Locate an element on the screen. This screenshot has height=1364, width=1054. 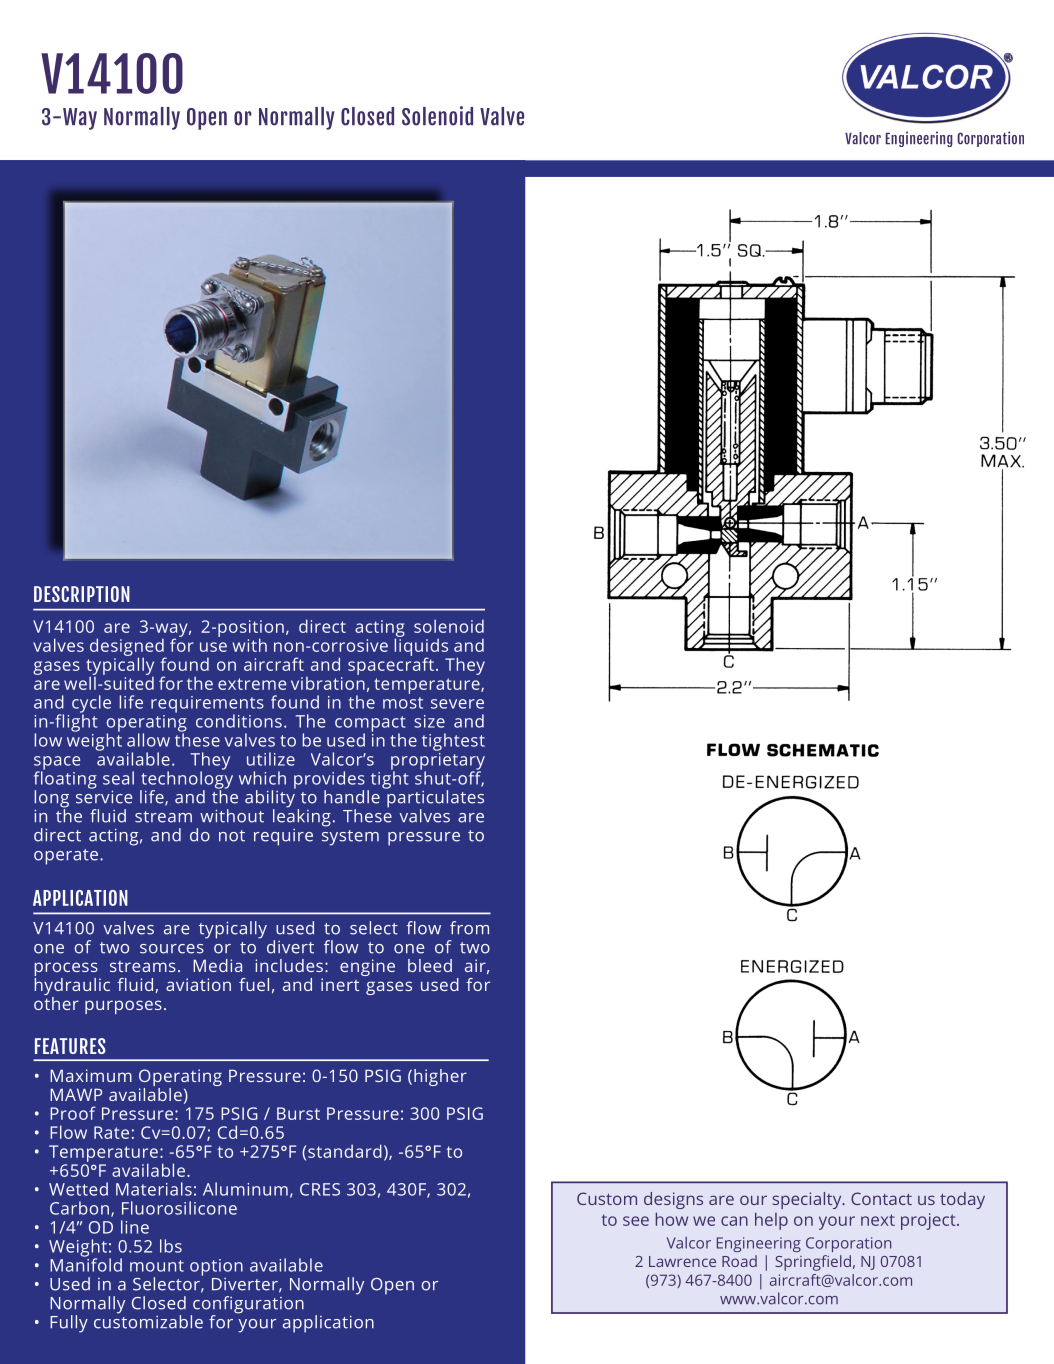
Springfield is located at coordinates (813, 1263).
